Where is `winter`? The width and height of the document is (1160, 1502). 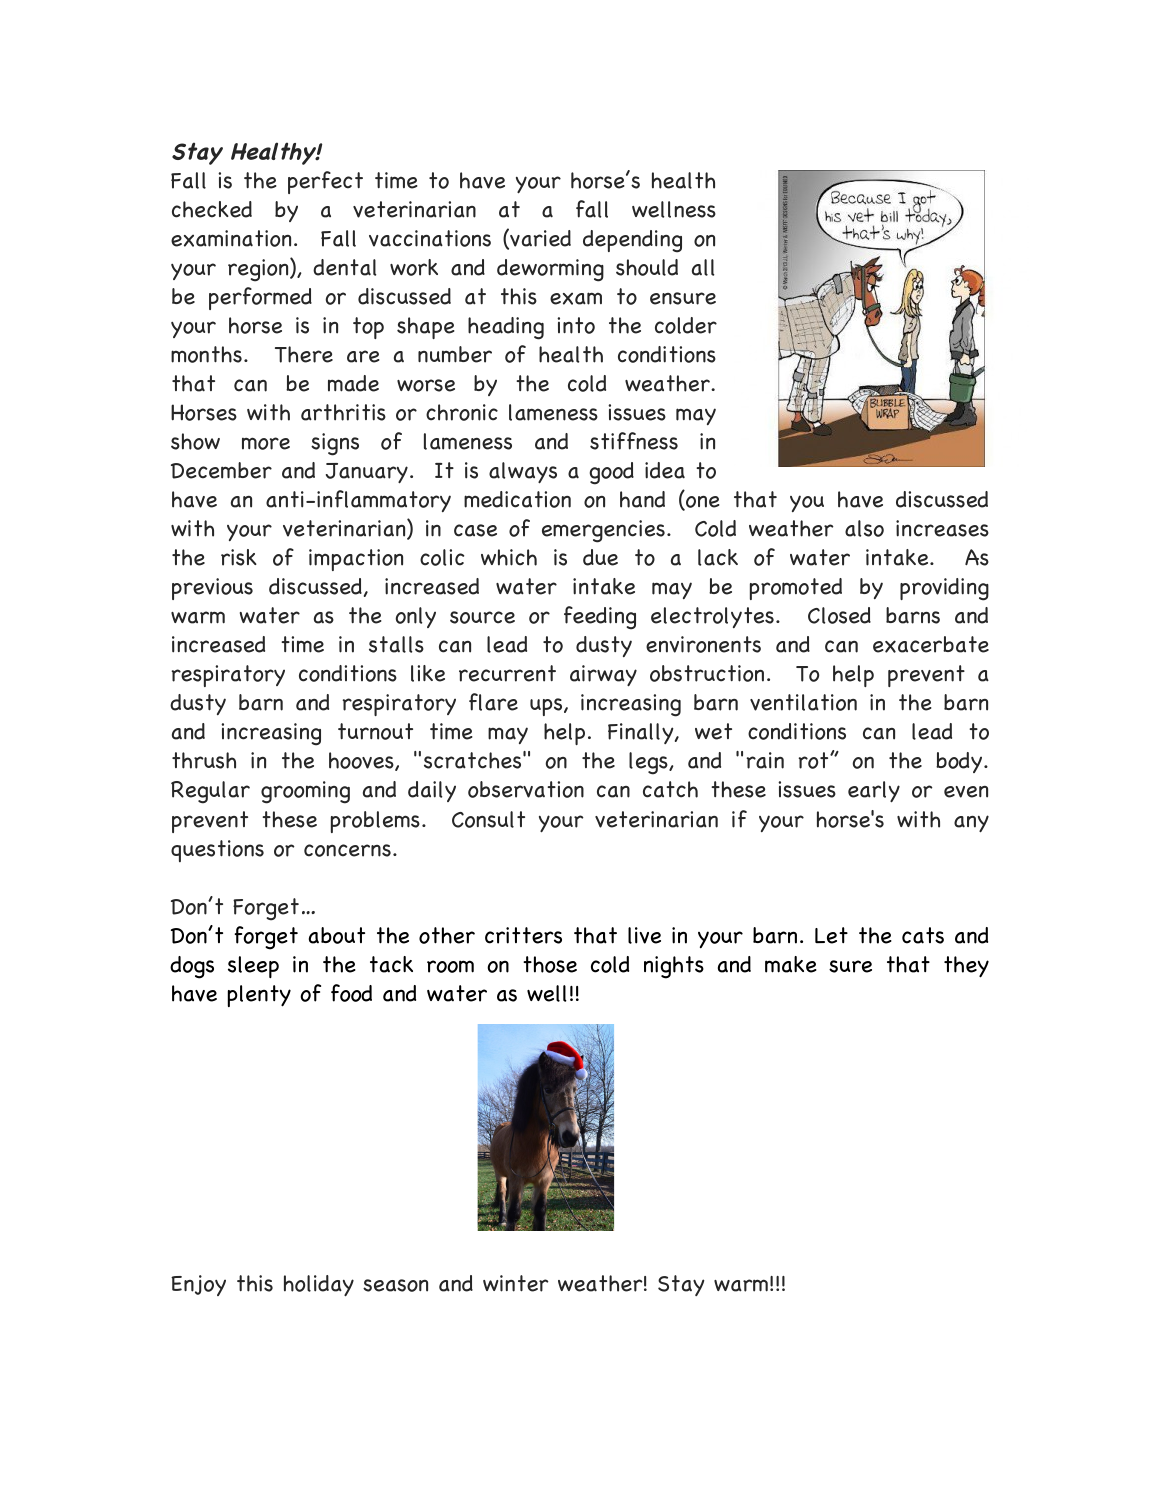
winter is located at coordinates (516, 1283).
